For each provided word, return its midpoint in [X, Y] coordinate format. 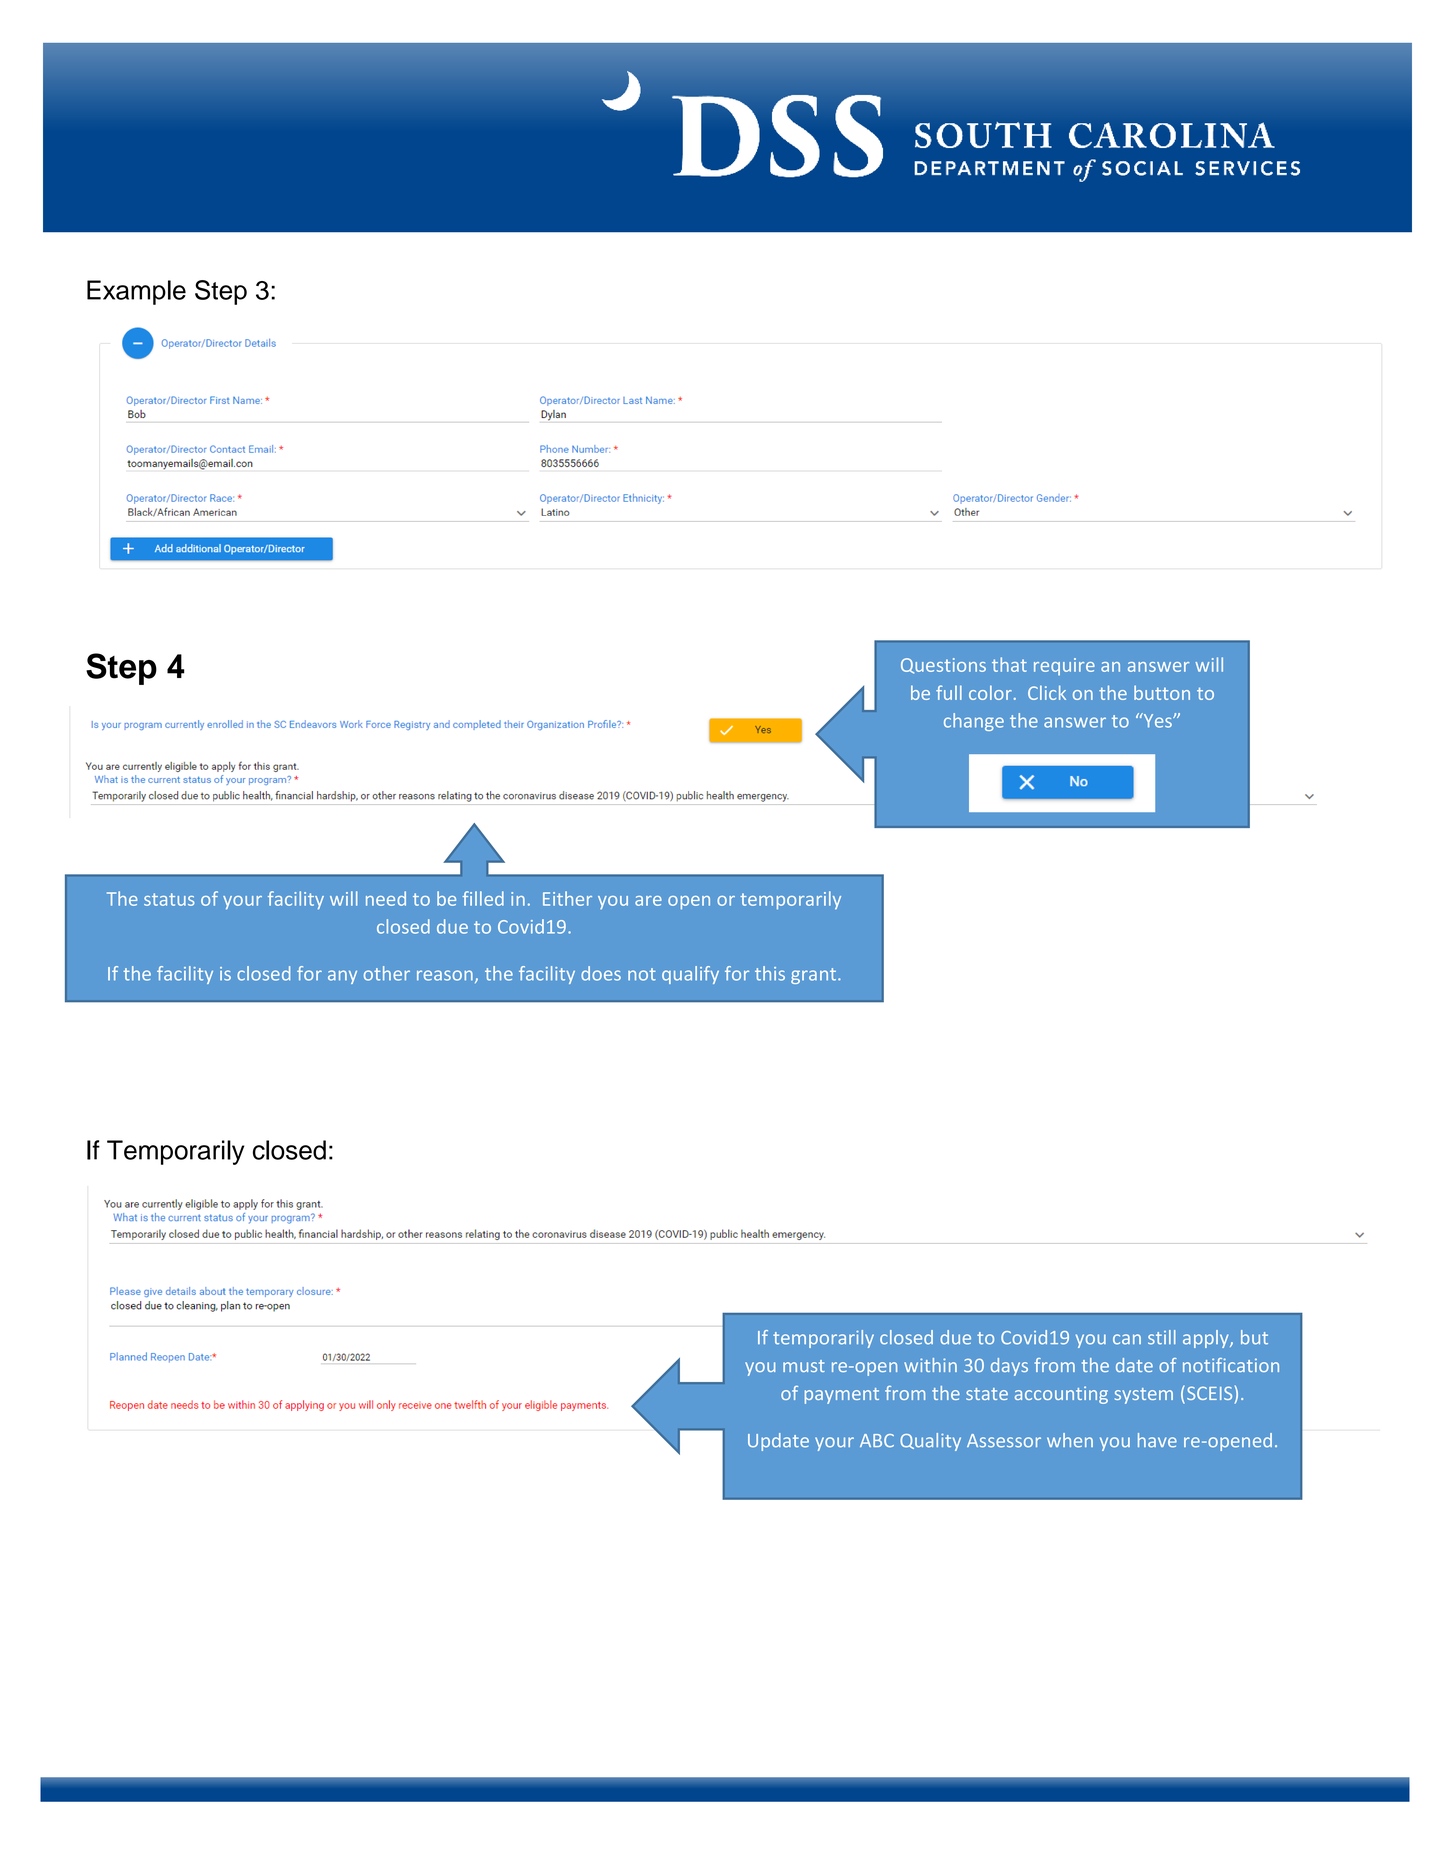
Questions [943, 666]
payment [842, 1396]
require [1064, 667]
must [804, 1366]
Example [136, 292]
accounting [1061, 1395]
